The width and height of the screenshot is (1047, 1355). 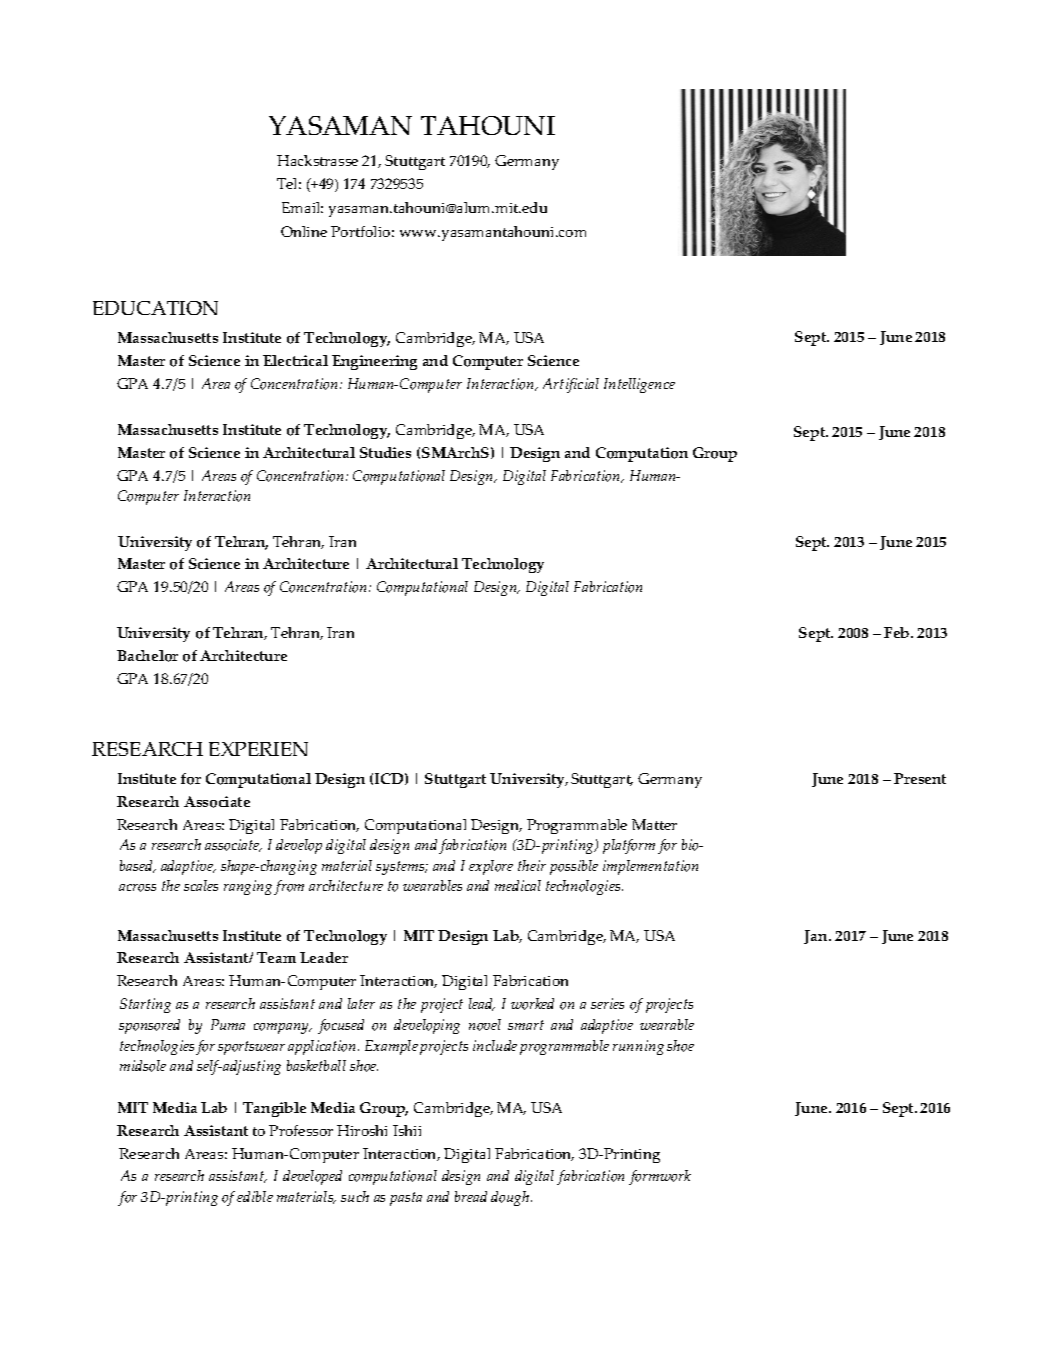 I want to click on Studies, so click(x=385, y=452).
